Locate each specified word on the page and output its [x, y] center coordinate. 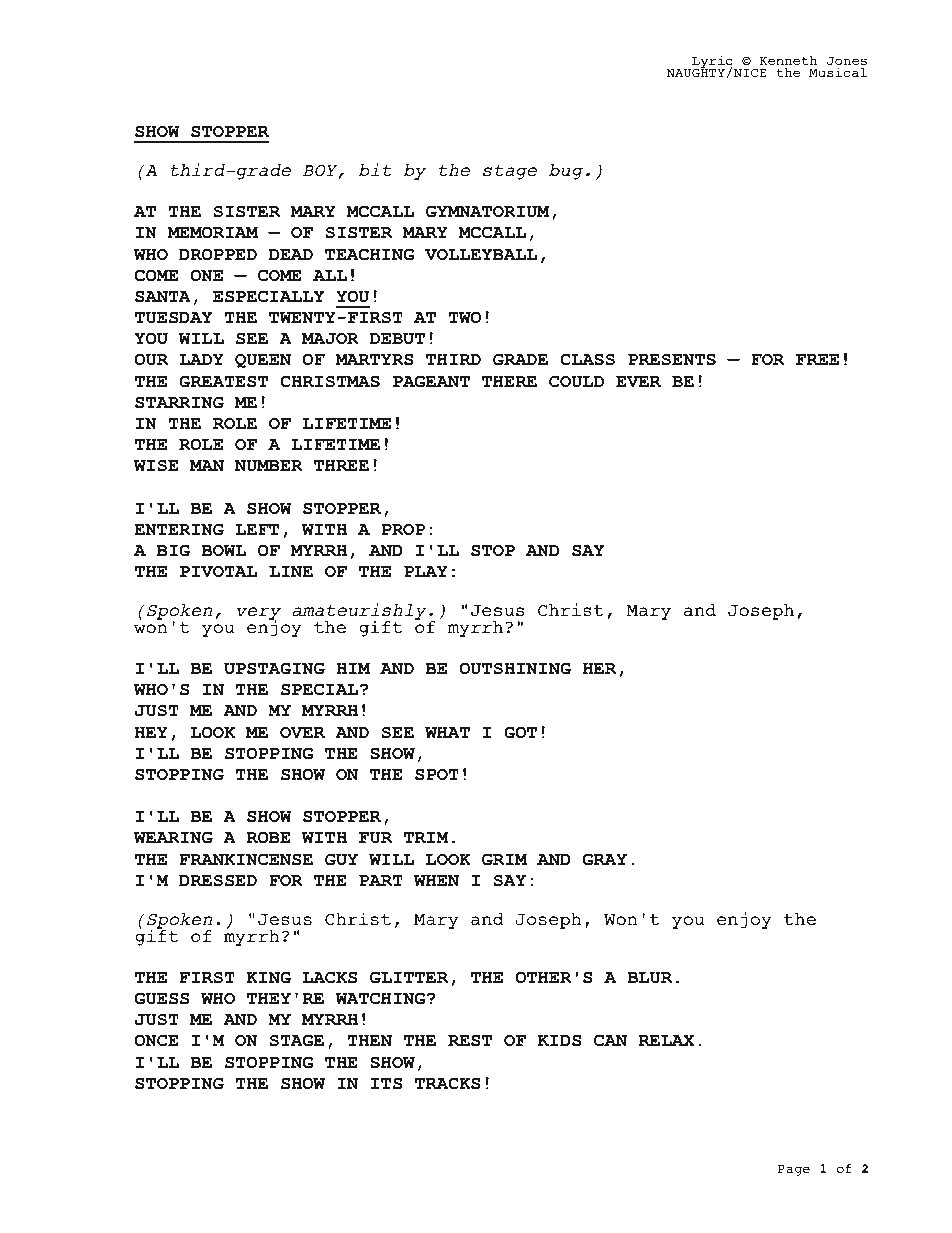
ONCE [156, 1040]
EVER [638, 381]
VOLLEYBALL [481, 254]
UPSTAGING [274, 668]
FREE [817, 359]
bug [566, 172]
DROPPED [218, 254]
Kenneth [788, 60]
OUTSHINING [515, 668]
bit [375, 169]
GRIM [504, 859]
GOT [520, 732]
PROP [403, 529]
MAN [207, 465]
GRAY [605, 859]
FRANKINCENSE [246, 859]
